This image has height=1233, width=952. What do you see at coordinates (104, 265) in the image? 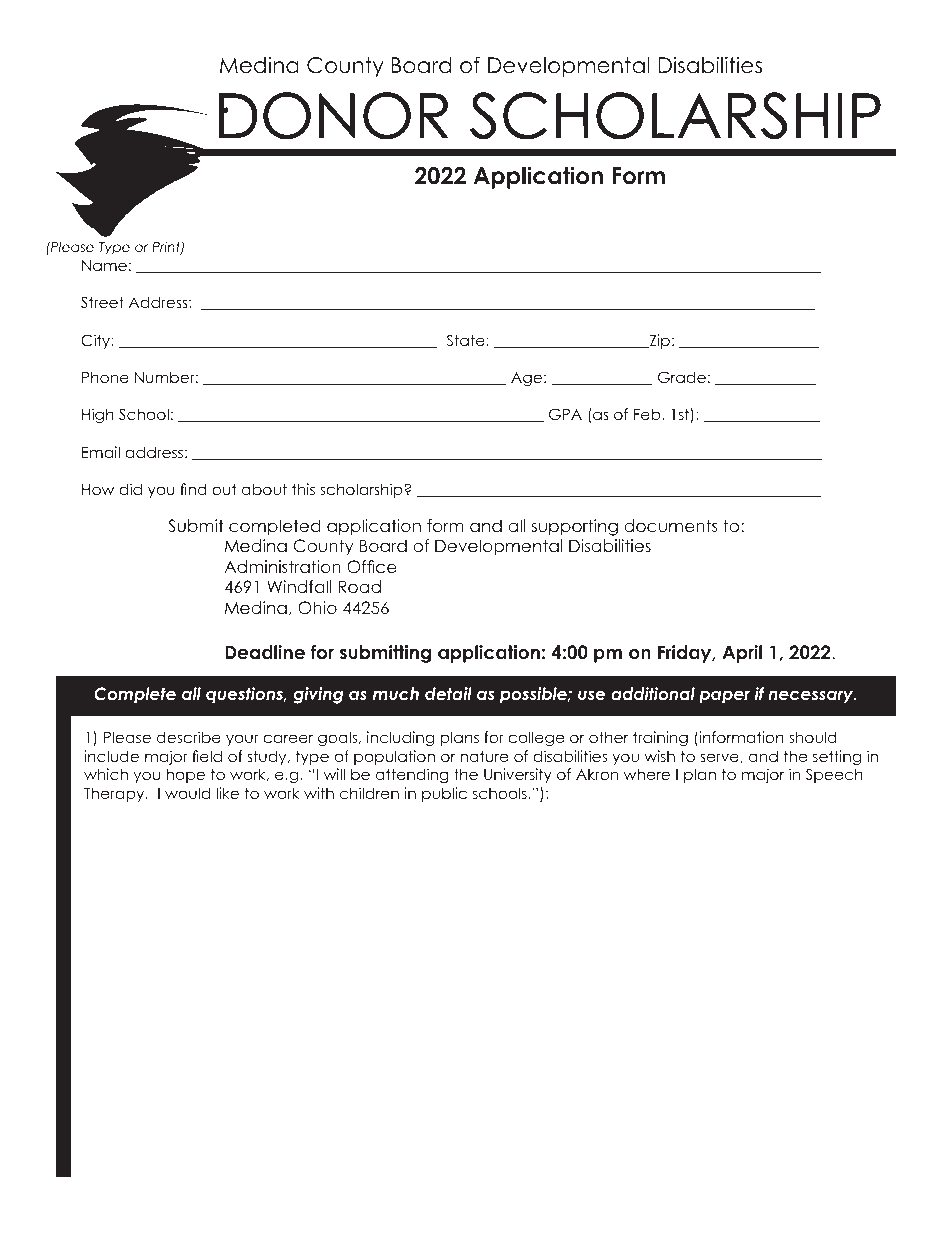
I see `Name` at bounding box center [104, 265].
